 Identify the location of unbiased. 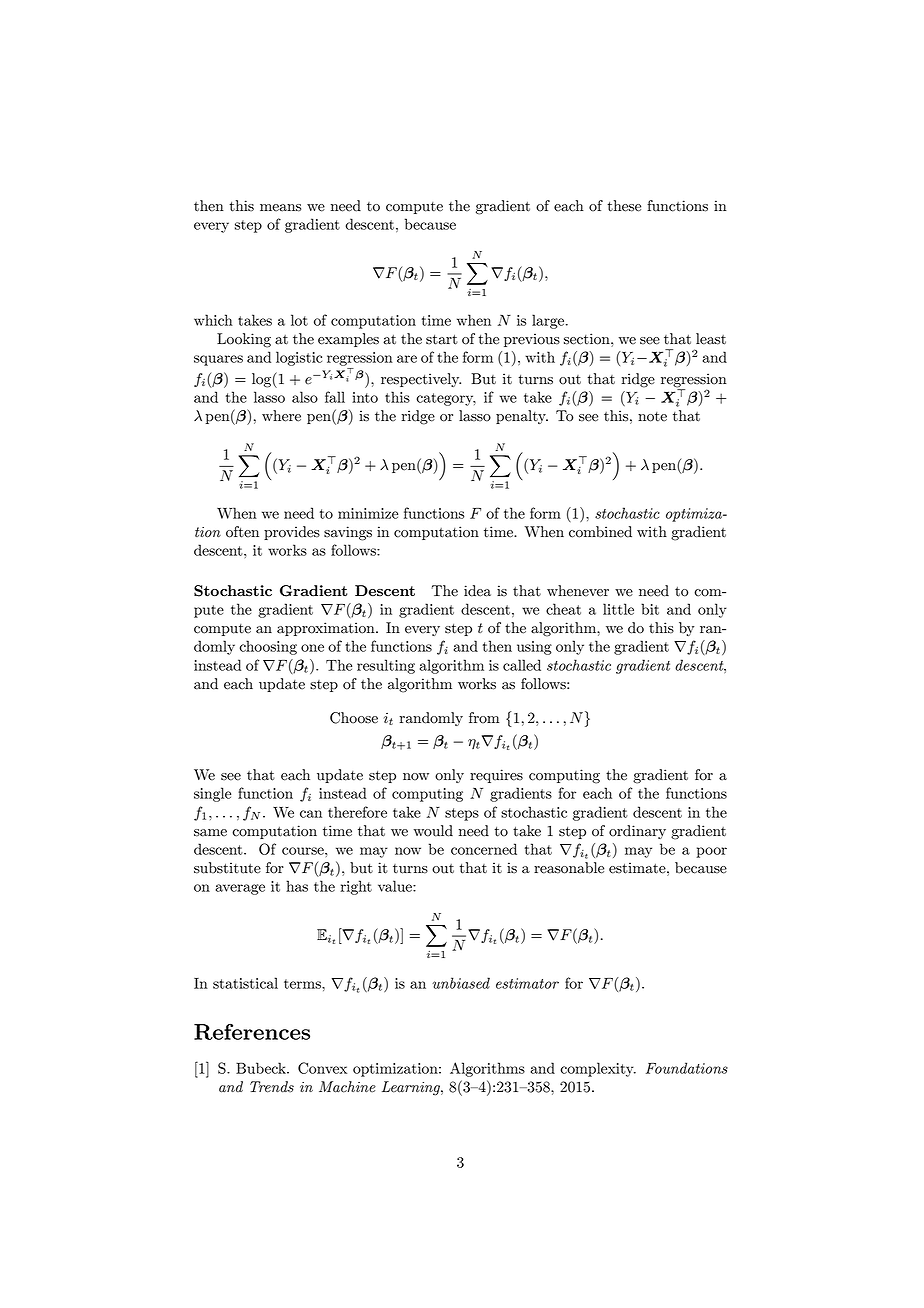
(461, 983).
